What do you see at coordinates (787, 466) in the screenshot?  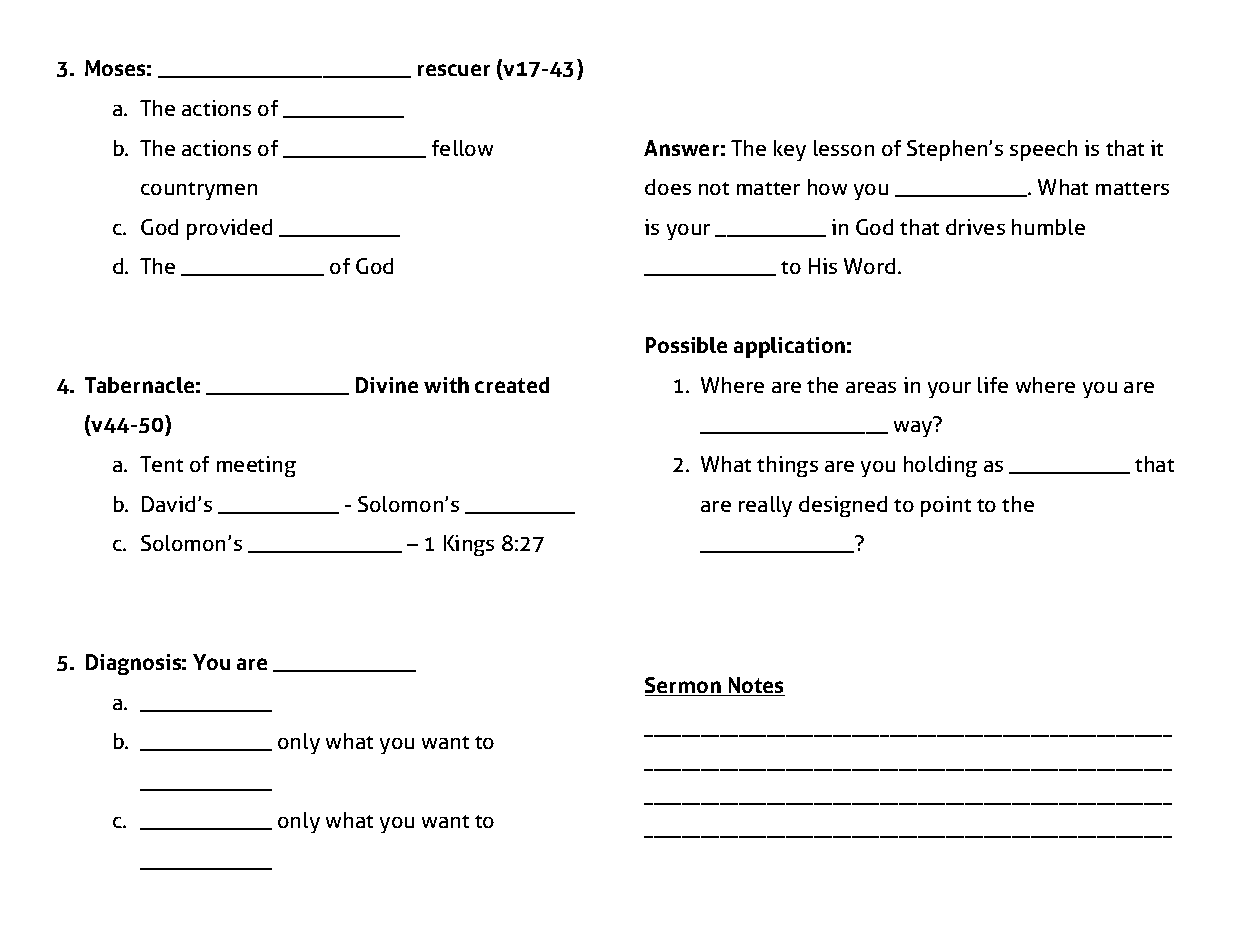 I see `things` at bounding box center [787, 466].
